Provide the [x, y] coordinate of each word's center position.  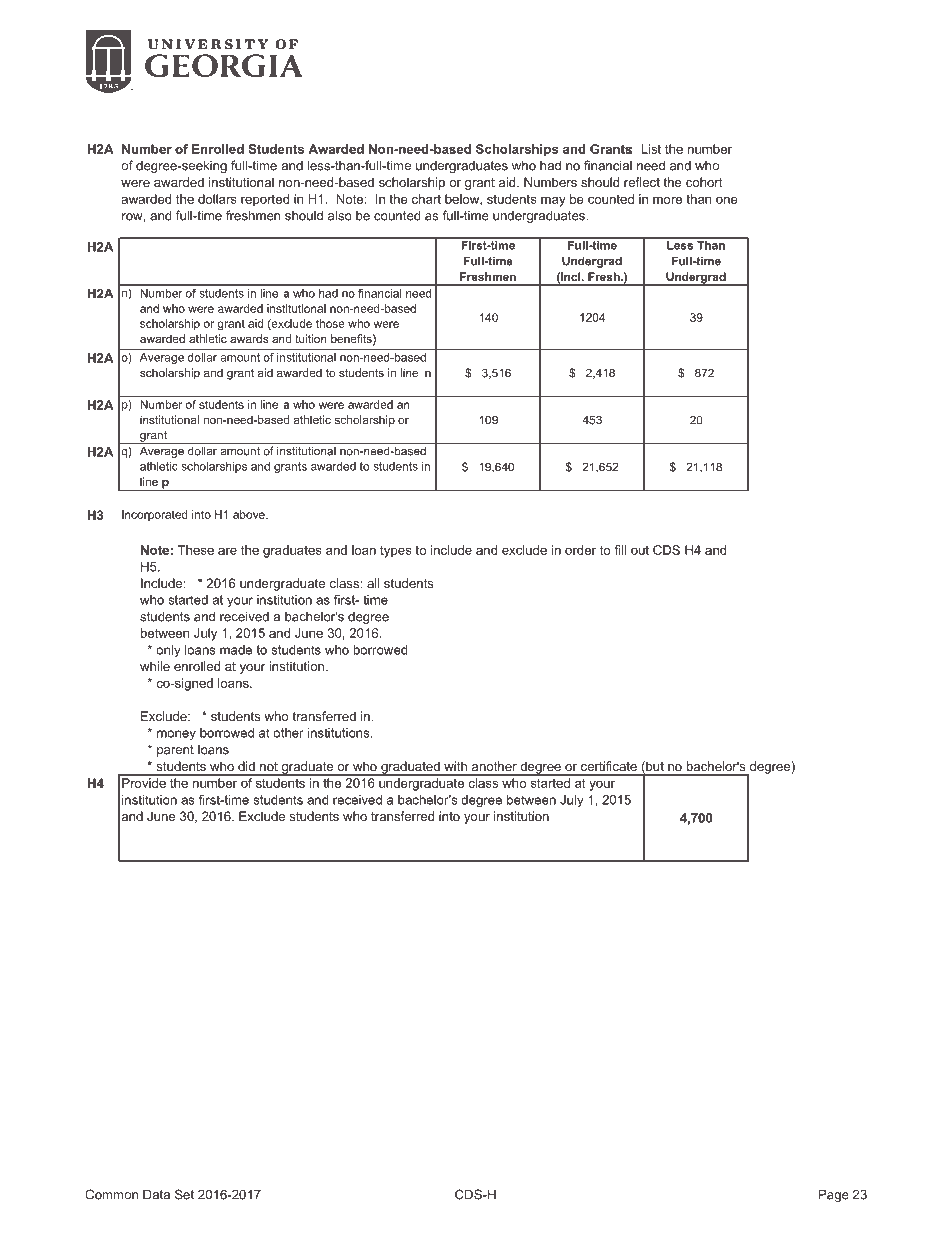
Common [111, 1194]
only [168, 651]
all [373, 583]
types [396, 552]
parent [175, 751]
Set [184, 1194]
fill [620, 550]
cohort [704, 182]
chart [426, 199]
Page [834, 1195]
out [640, 550]
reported [265, 200]
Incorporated [155, 515]
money [176, 735]
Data [156, 1194]
